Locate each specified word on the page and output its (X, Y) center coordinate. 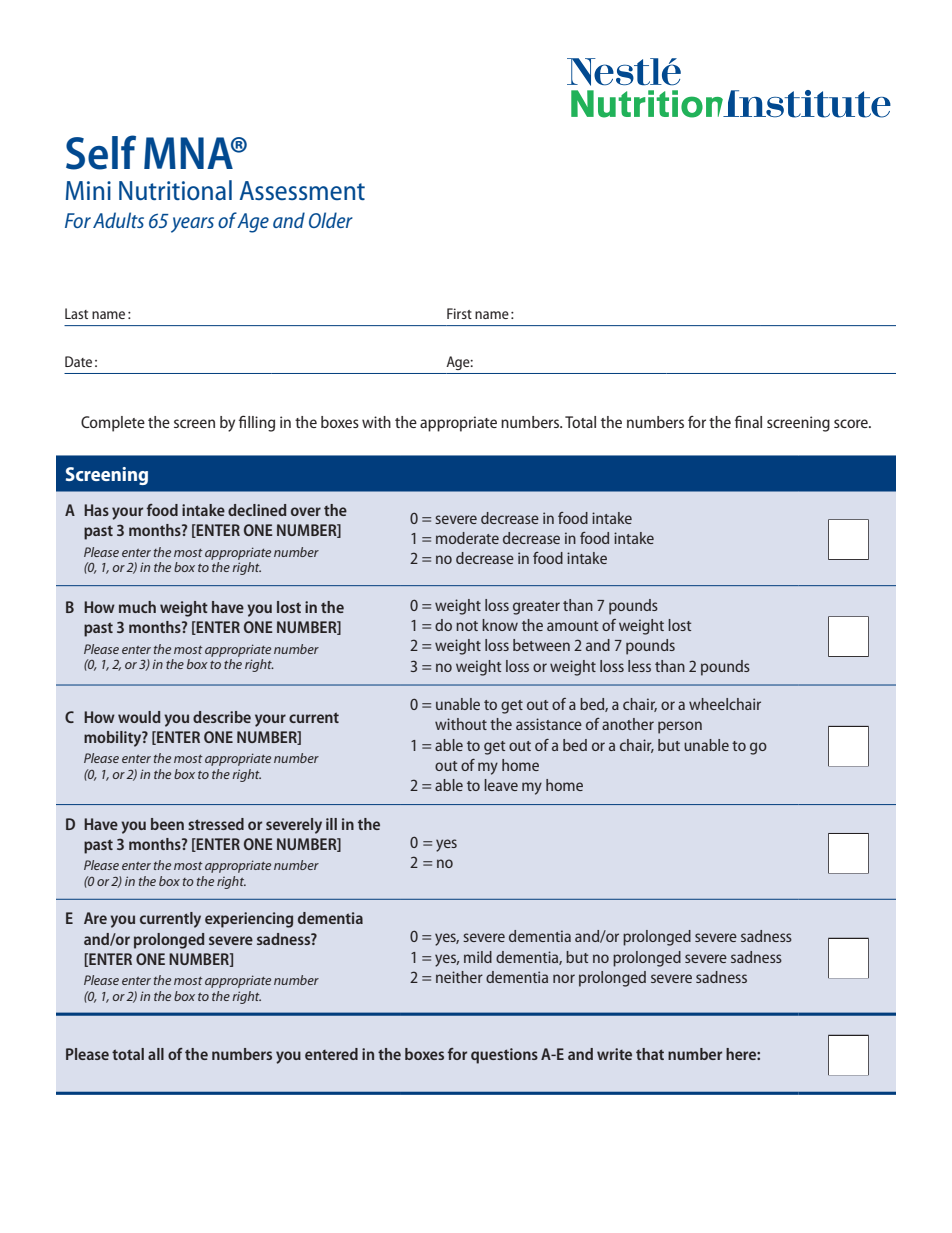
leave (501, 785)
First (459, 313)
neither (459, 977)
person (680, 727)
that (650, 1054)
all (156, 1054)
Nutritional (175, 190)
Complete (113, 424)
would (139, 717)
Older (331, 220)
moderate (467, 538)
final (748, 421)
